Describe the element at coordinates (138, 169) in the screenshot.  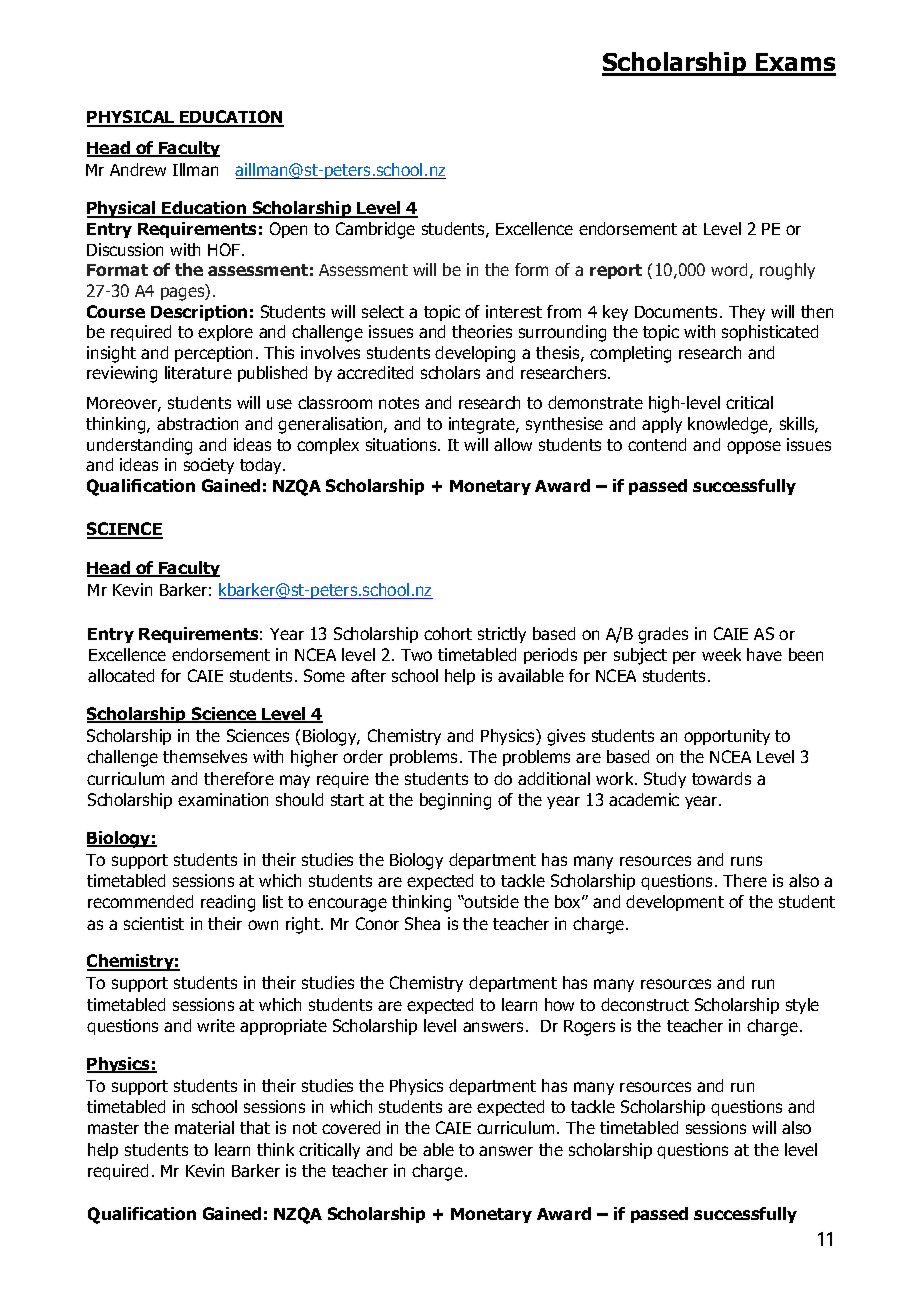
I see `Andrew` at that location.
